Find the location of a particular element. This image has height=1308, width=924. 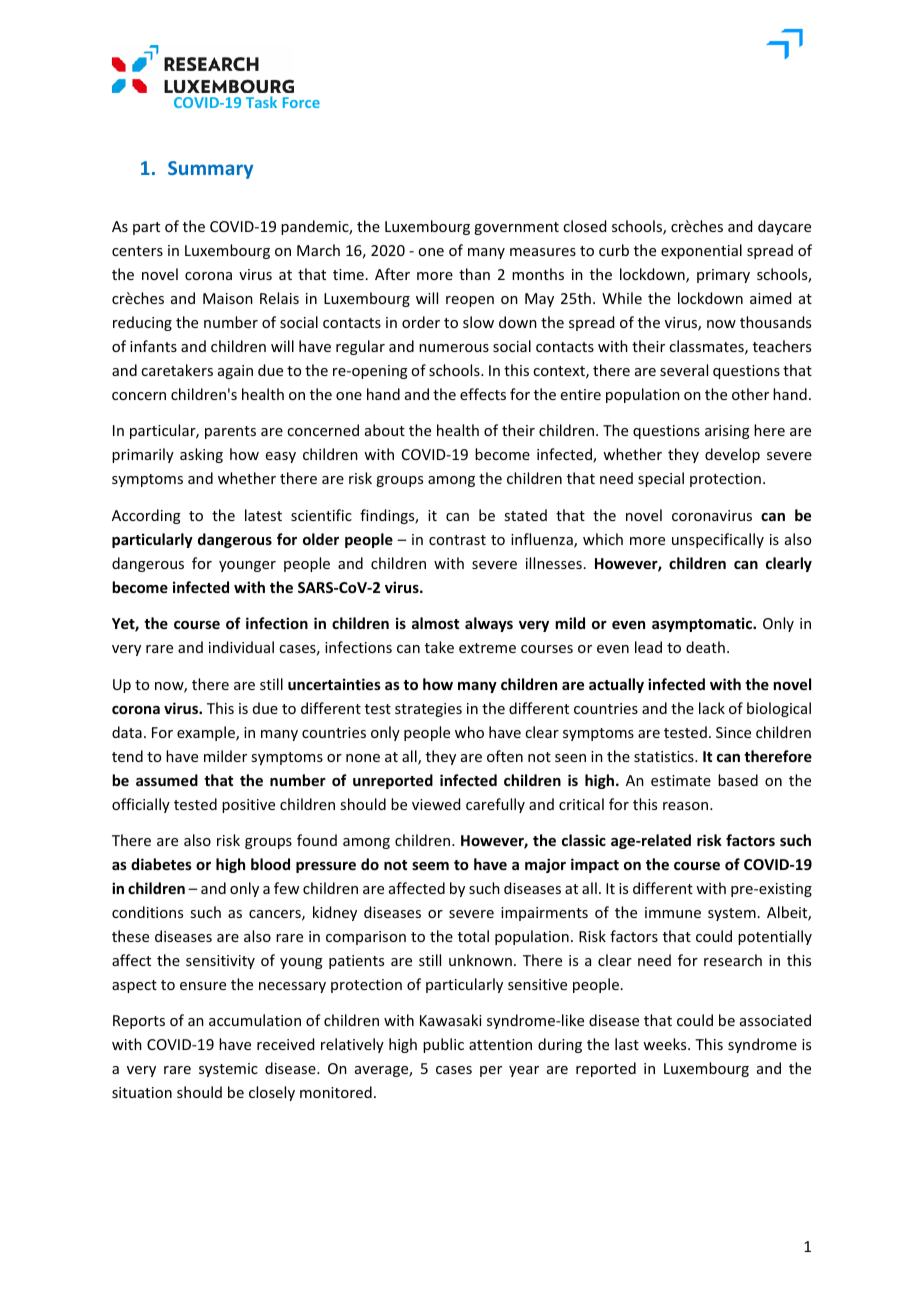

again is located at coordinates (235, 372).
